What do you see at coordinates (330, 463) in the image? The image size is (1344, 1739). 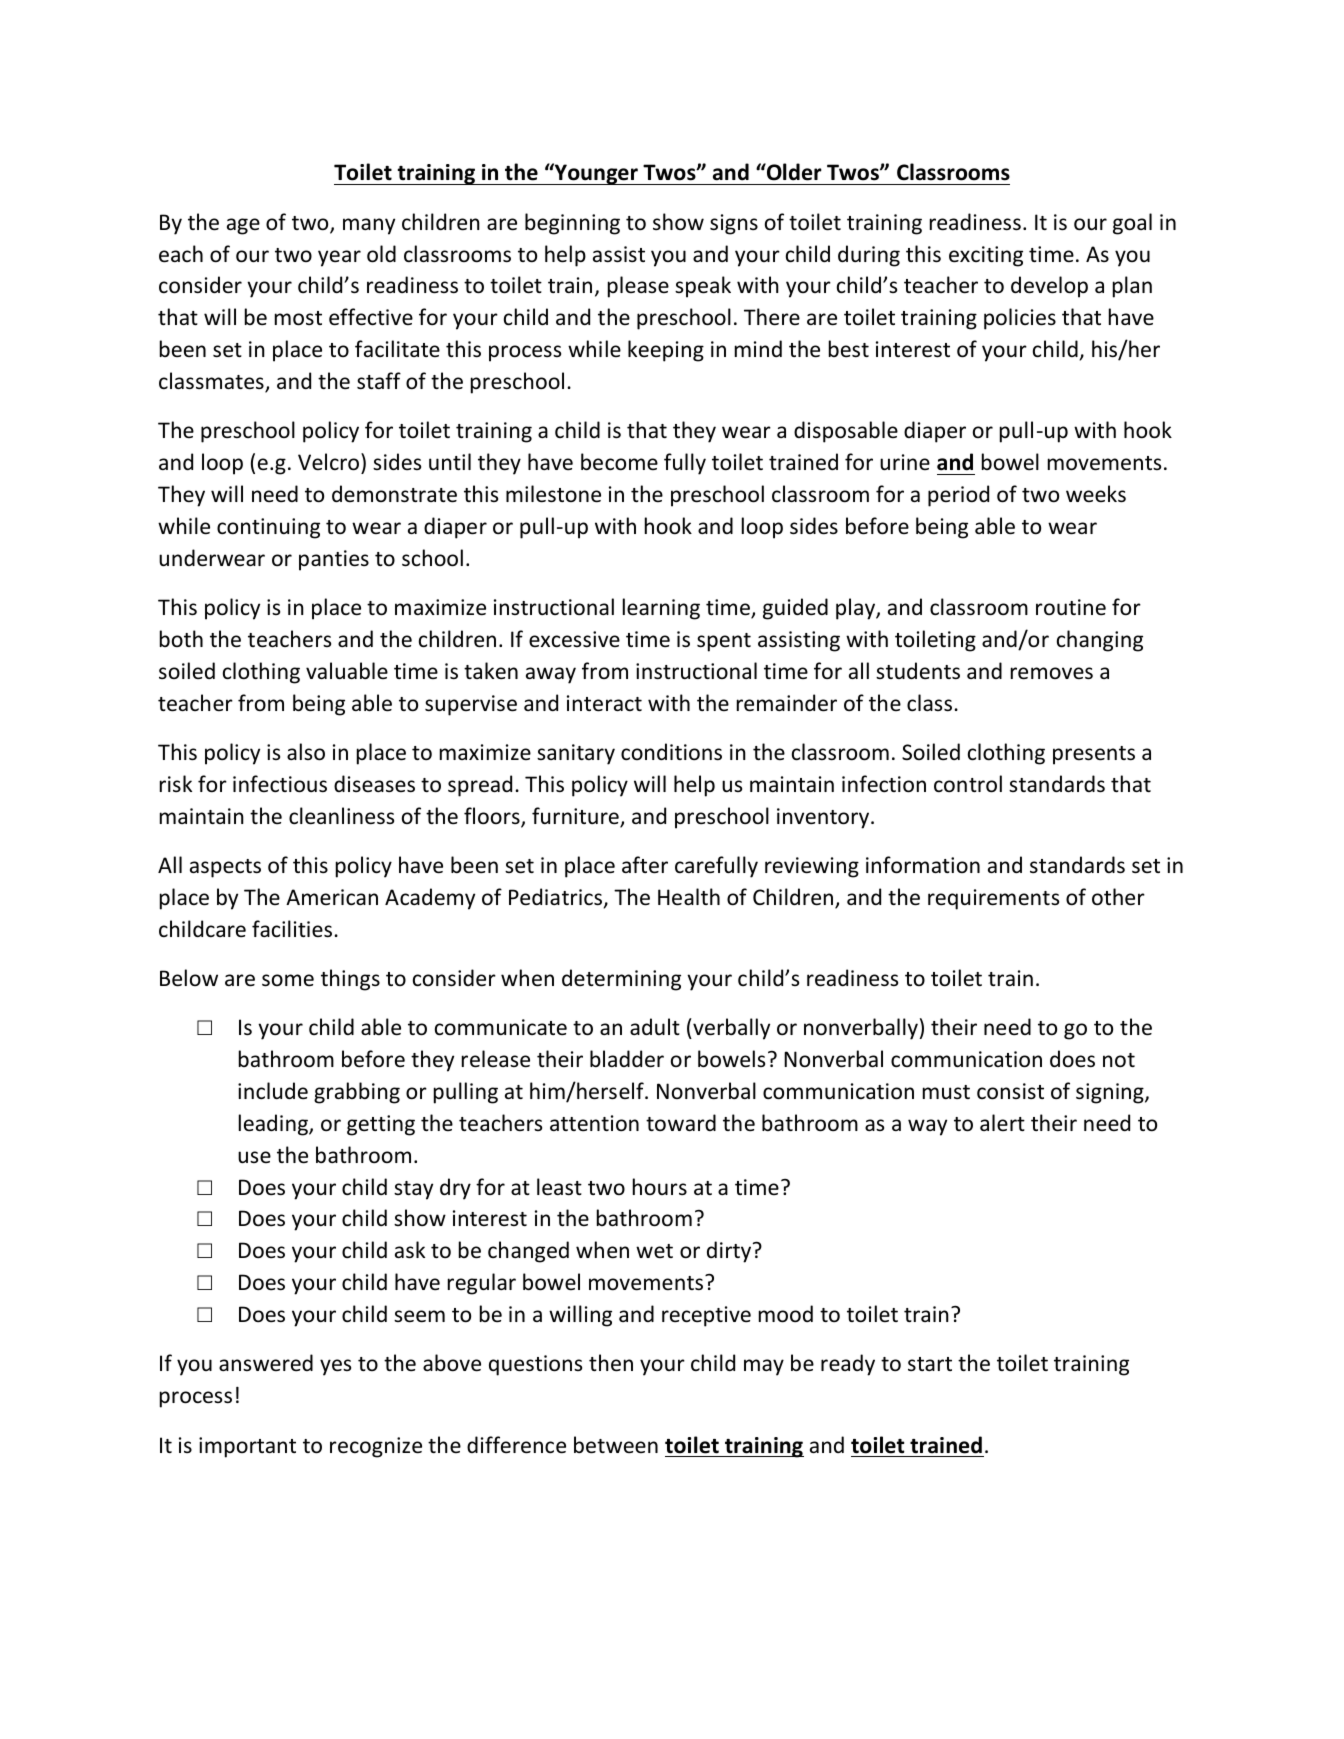 I see `Velcro` at bounding box center [330, 463].
